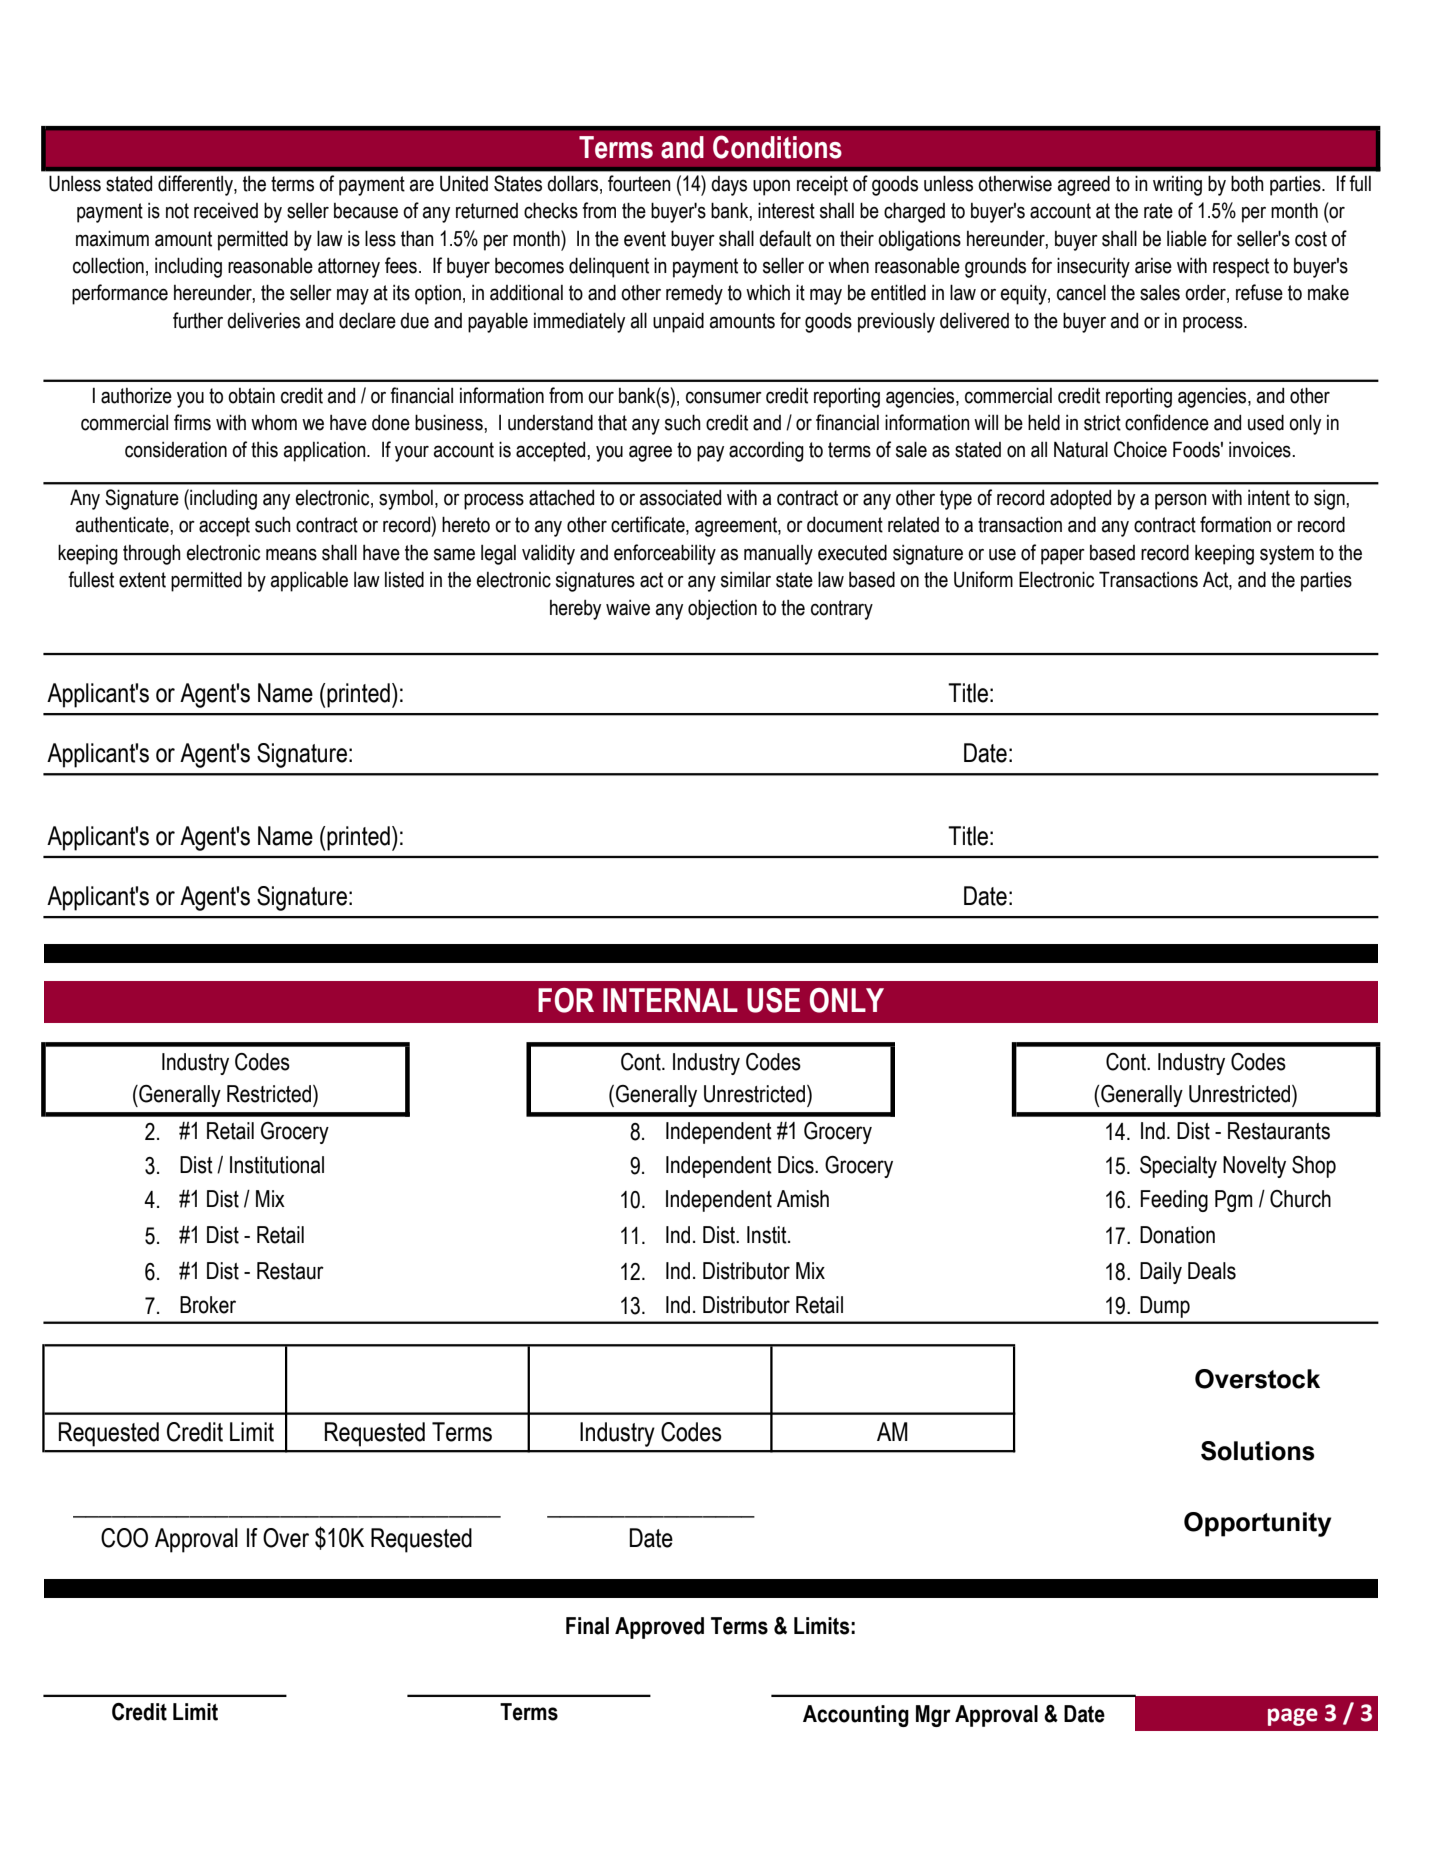 This image has height=1863, width=1439. I want to click on Broker, so click(208, 1305).
